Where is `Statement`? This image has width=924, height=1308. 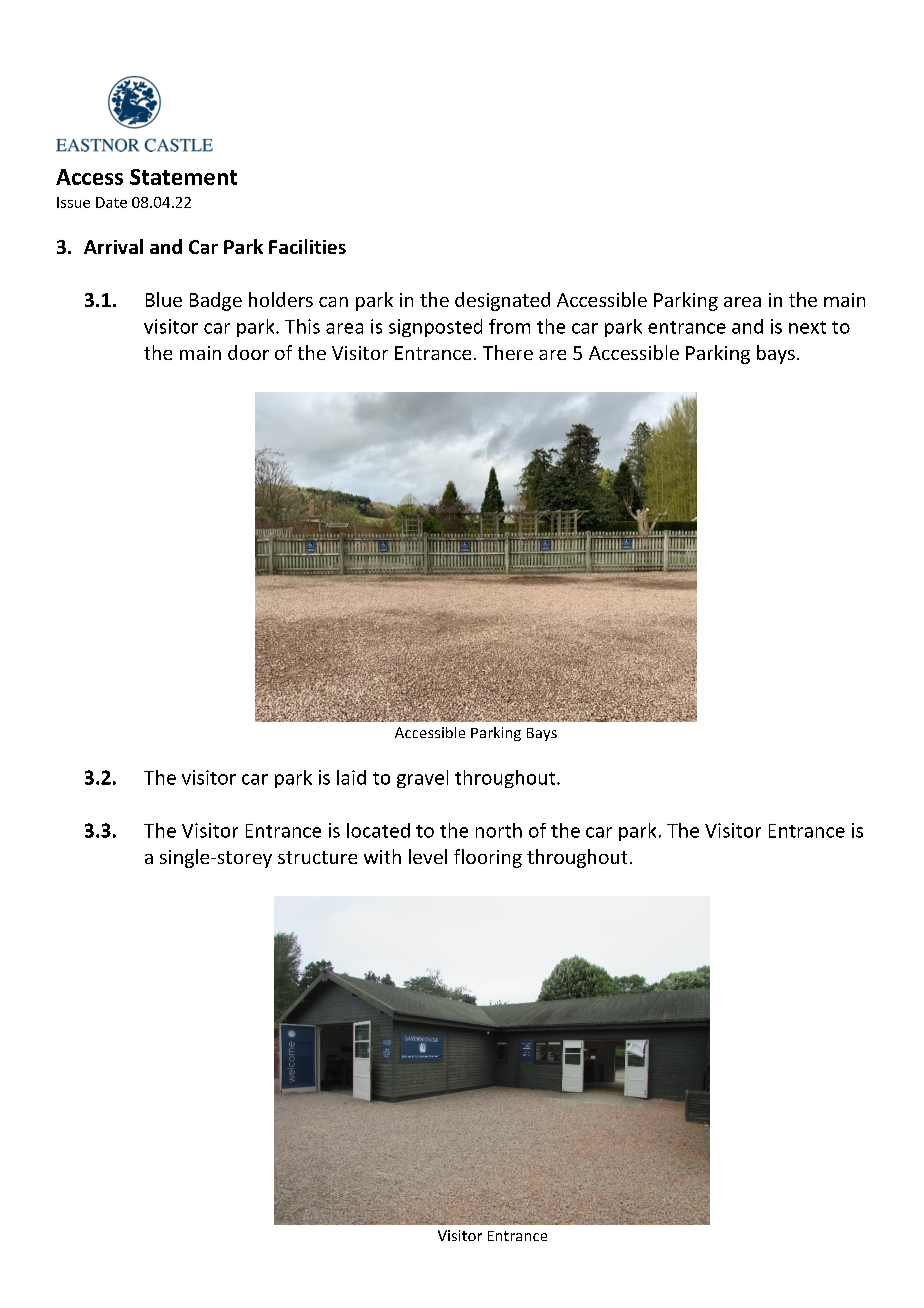
Statement is located at coordinates (183, 177).
